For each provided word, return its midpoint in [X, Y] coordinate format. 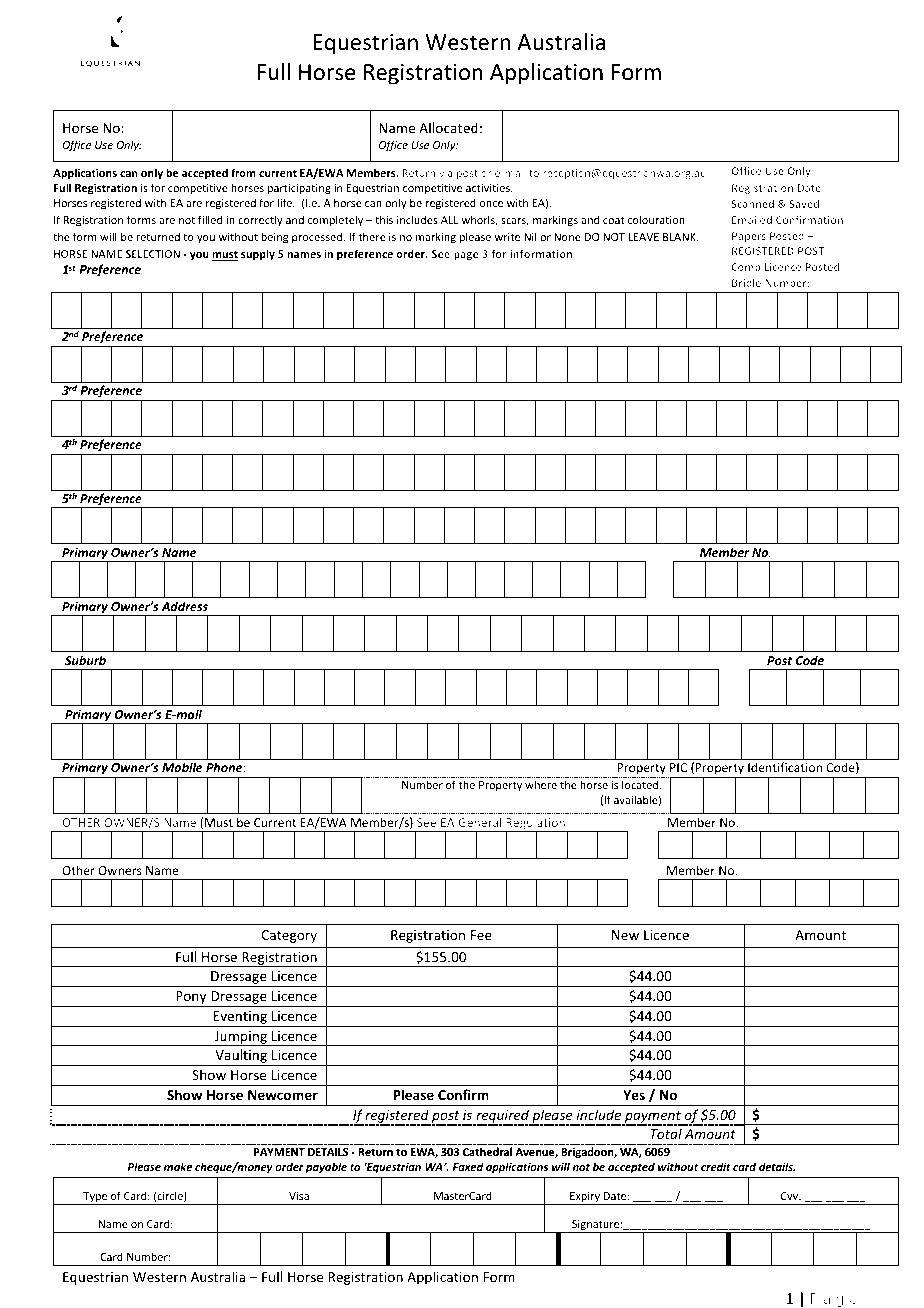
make [178, 1166]
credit [716, 1166]
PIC [678, 767]
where [541, 784]
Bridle [746, 283]
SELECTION [153, 254]
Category [289, 936]
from [243, 172]
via [446, 173]
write [507, 237]
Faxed [468, 1166]
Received [853, 32]
